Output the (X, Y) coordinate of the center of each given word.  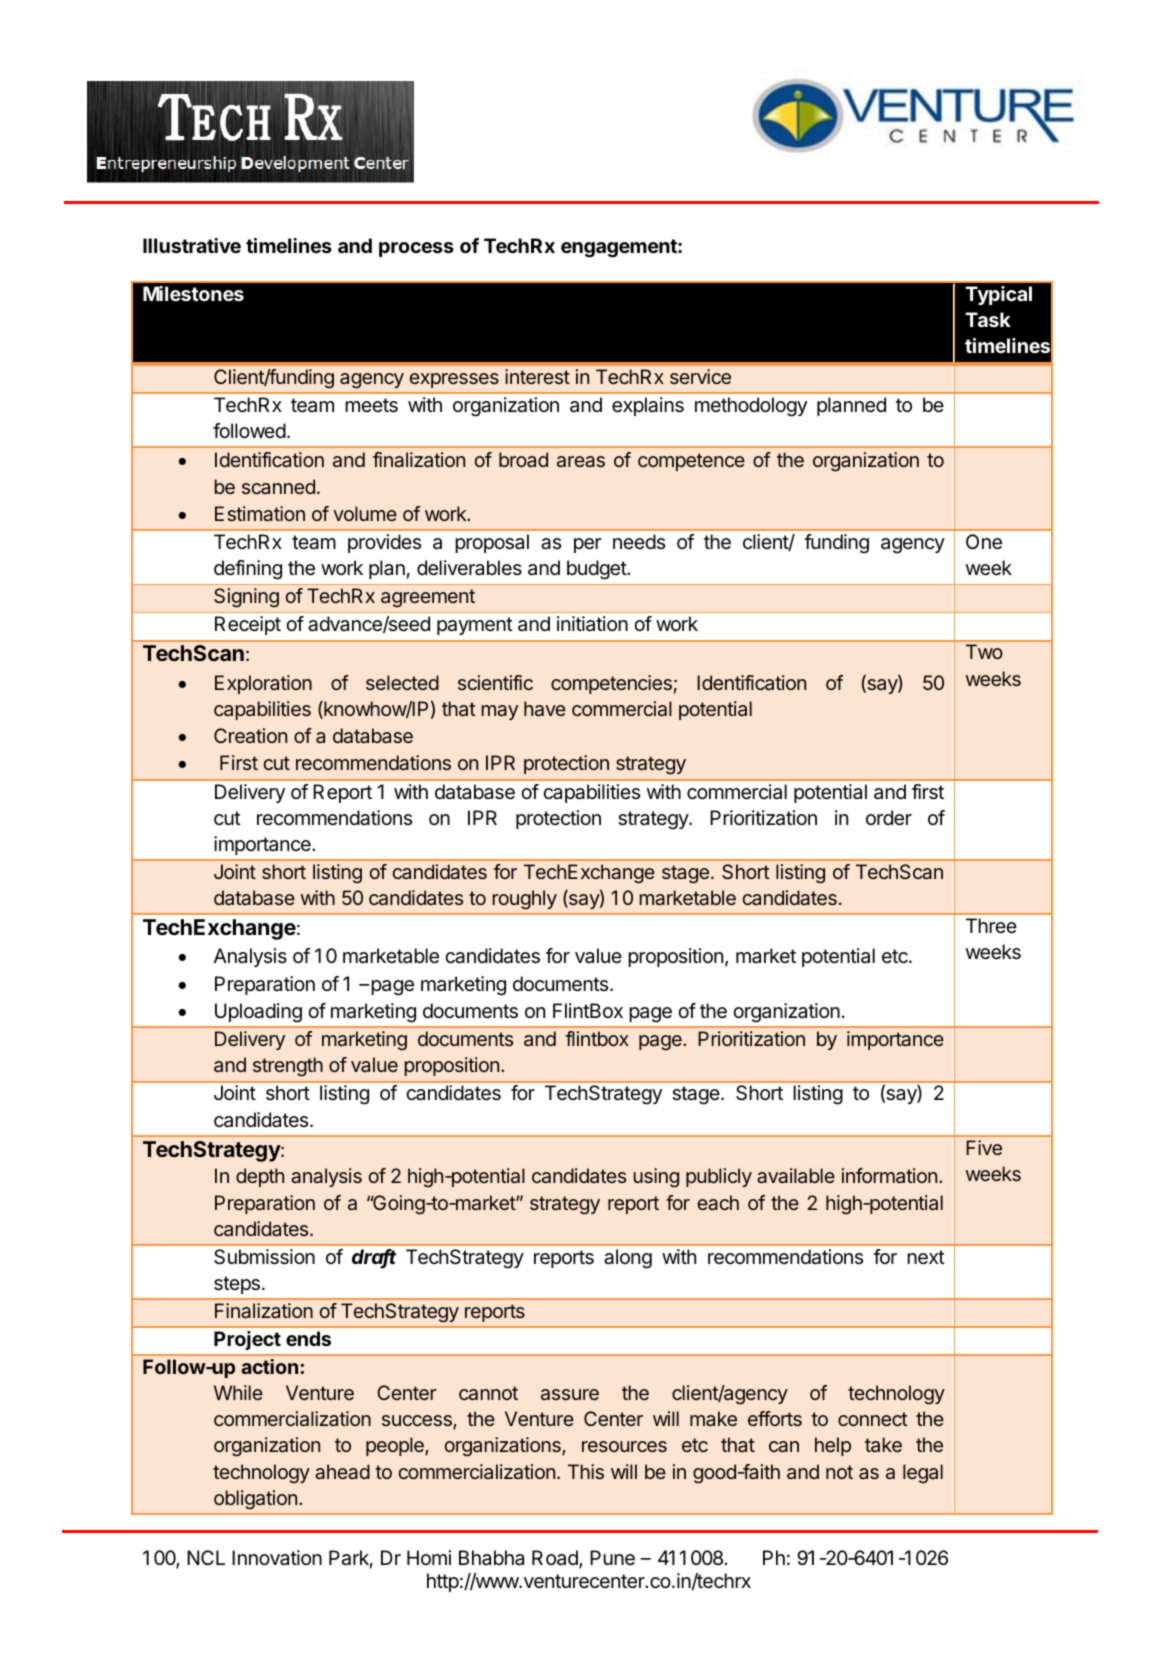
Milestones (193, 293)
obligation (255, 1500)
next (926, 1257)
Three (991, 925)
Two (984, 651)
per (588, 545)
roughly (524, 900)
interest (537, 376)
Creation (250, 736)
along (628, 1259)
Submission (264, 1257)
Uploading (258, 1013)
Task (988, 319)
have (545, 709)
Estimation (260, 514)
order (889, 818)
